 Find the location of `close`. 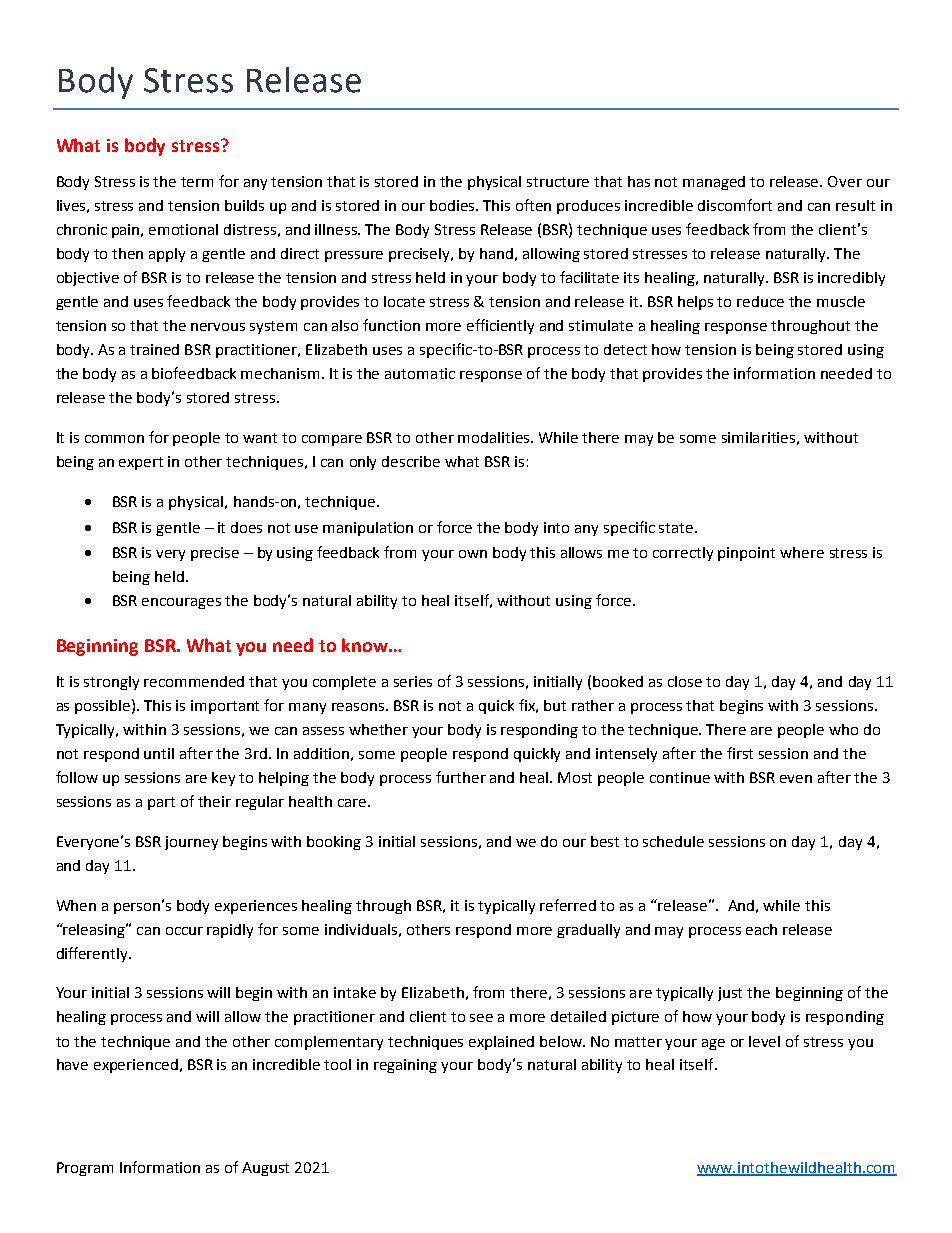

close is located at coordinates (685, 681).
